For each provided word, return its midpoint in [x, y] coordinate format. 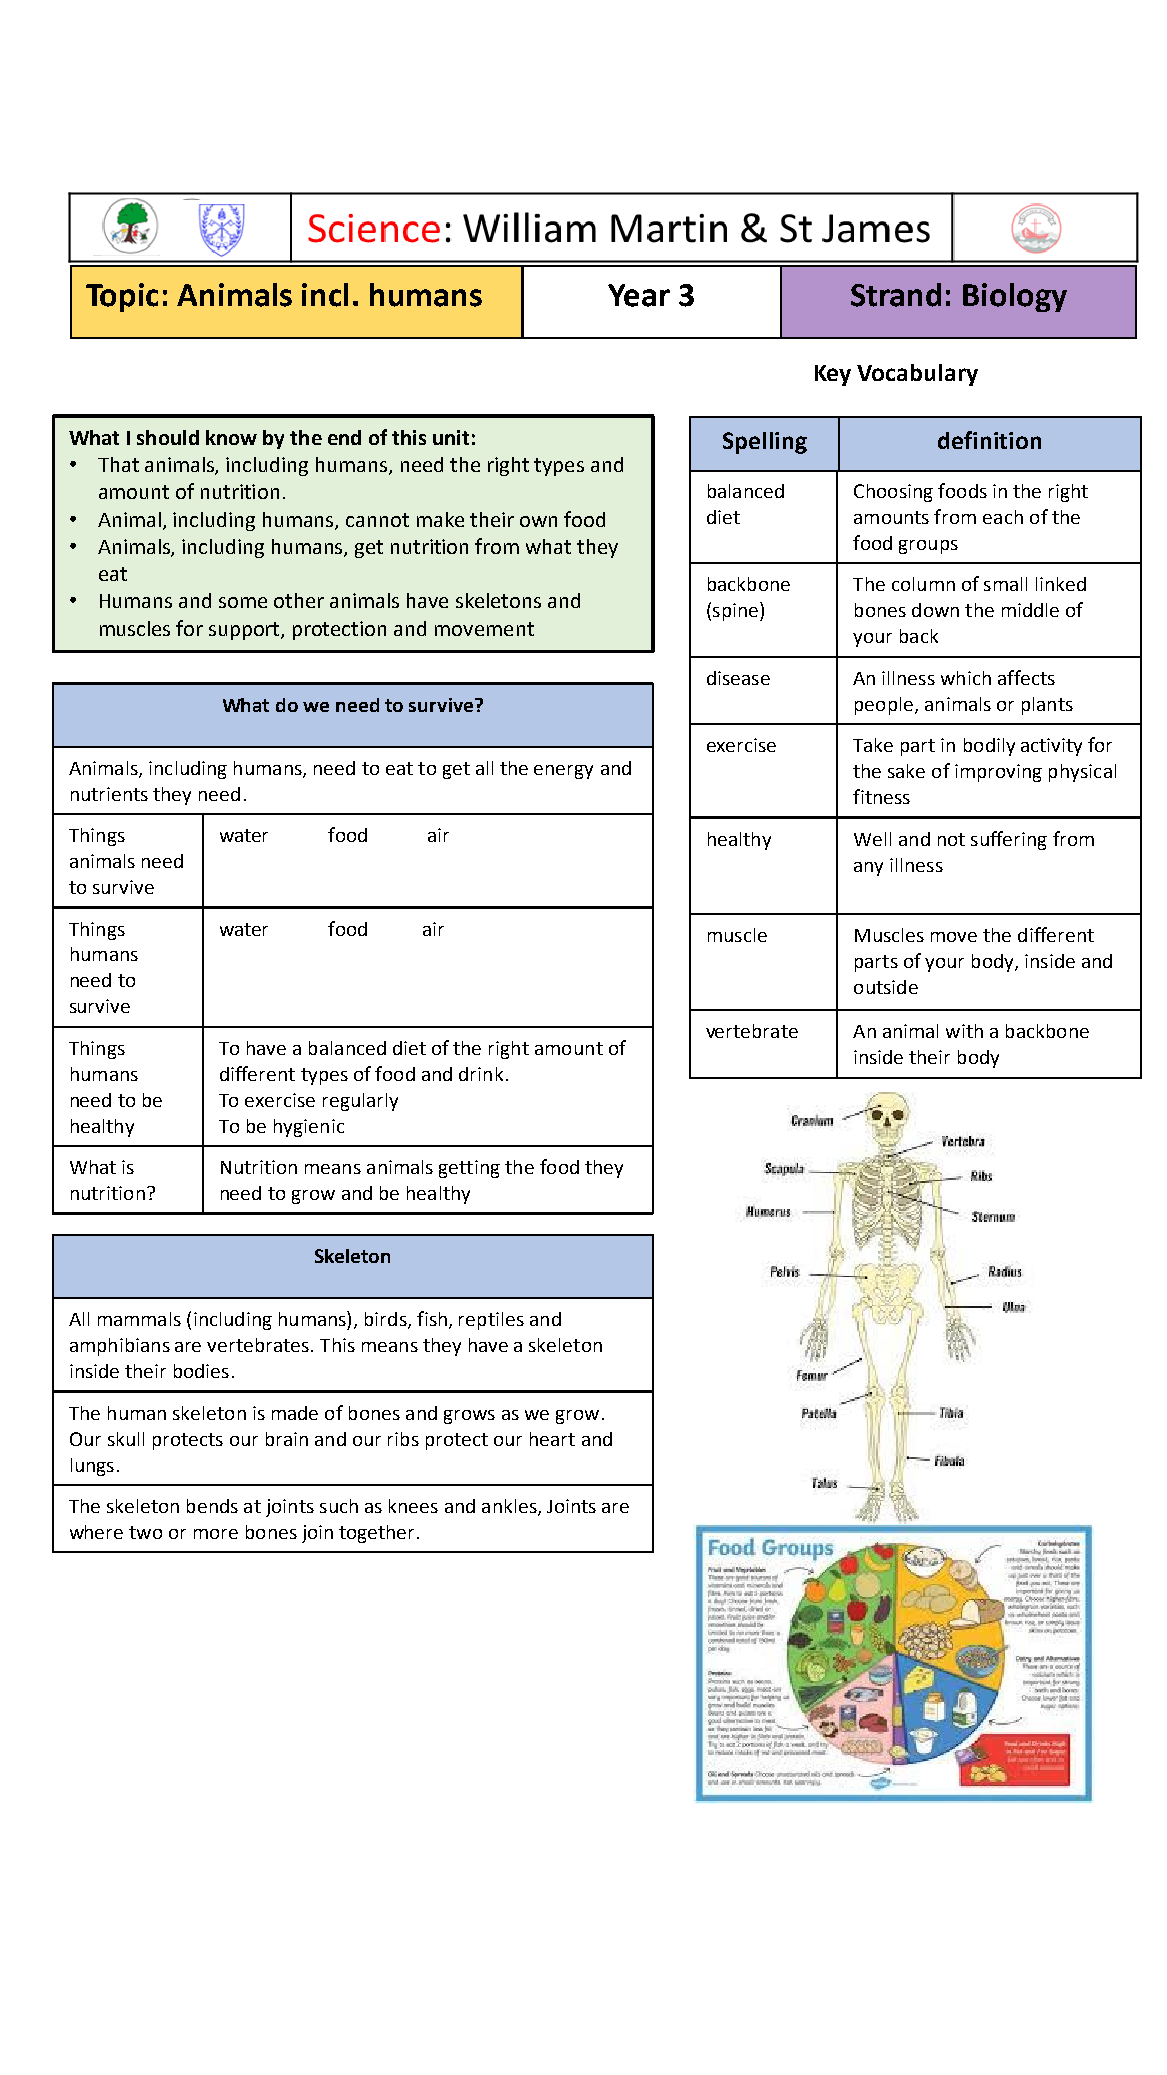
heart [552, 1439]
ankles [510, 1507]
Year [639, 295]
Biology [1015, 297]
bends [212, 1506]
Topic [122, 297]
